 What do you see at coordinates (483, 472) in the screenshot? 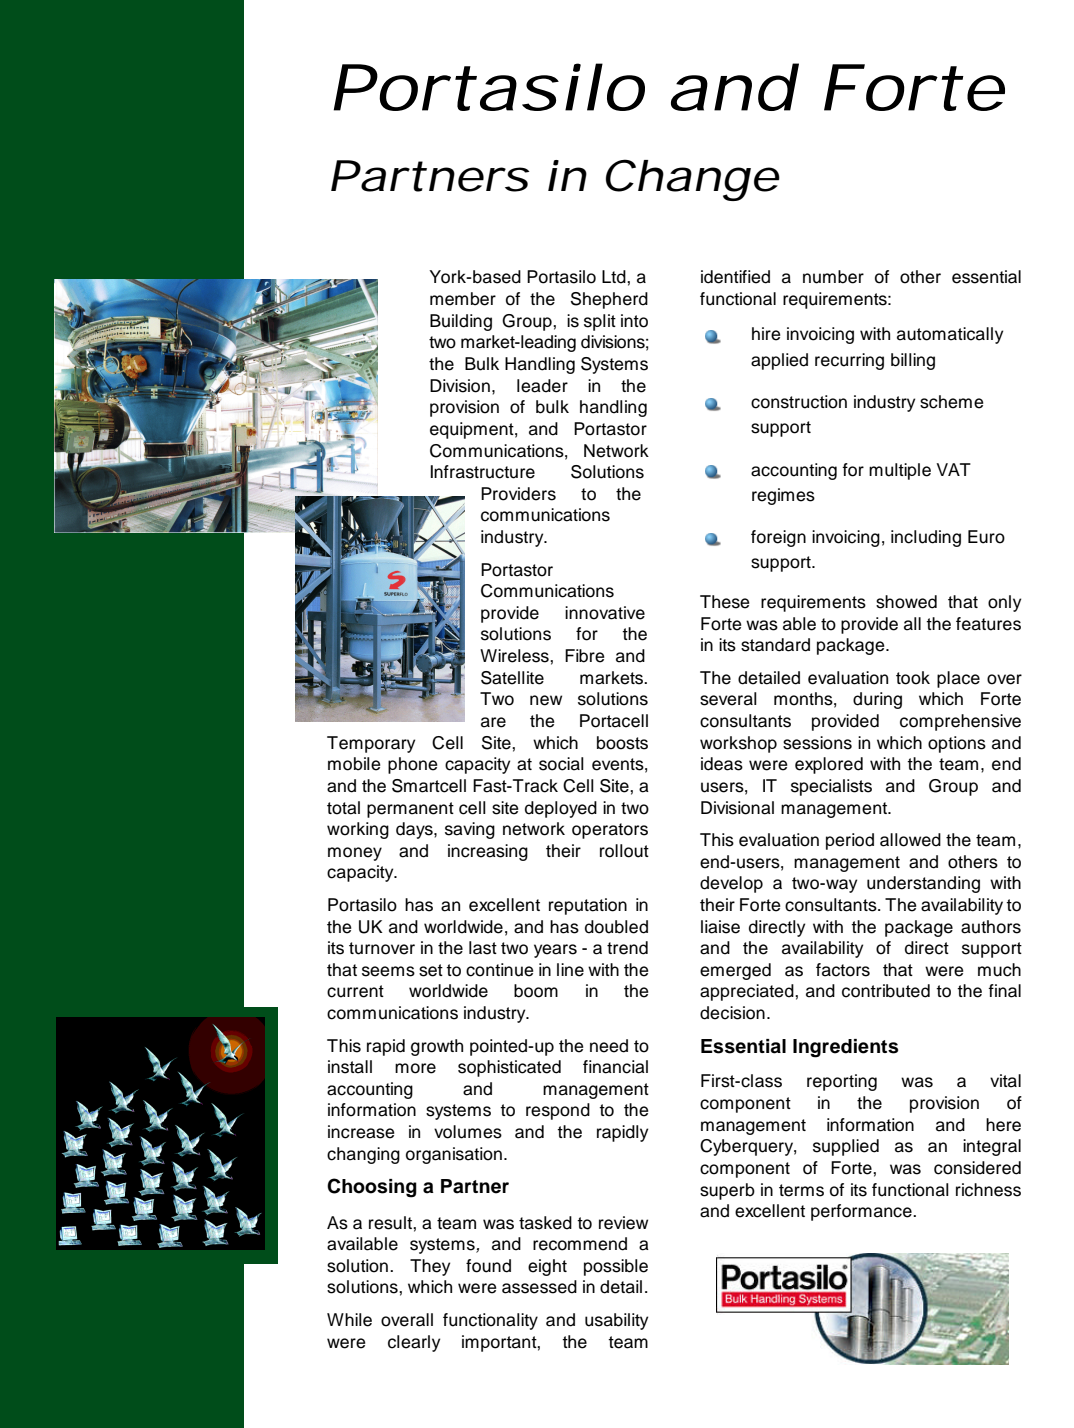
I see `Infrastructure` at bounding box center [483, 472].
